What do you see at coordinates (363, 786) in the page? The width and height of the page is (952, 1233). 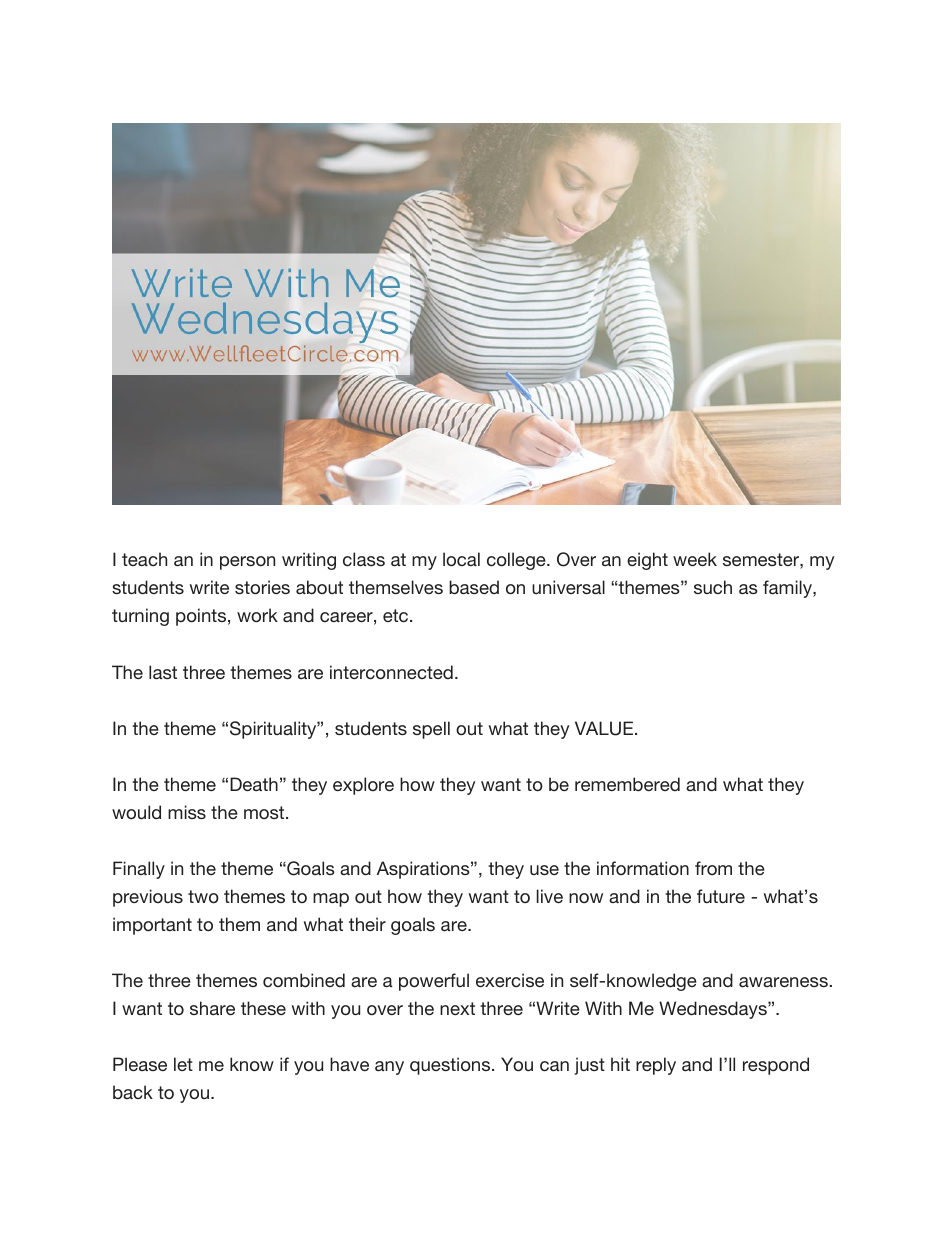 I see `explore` at bounding box center [363, 786].
